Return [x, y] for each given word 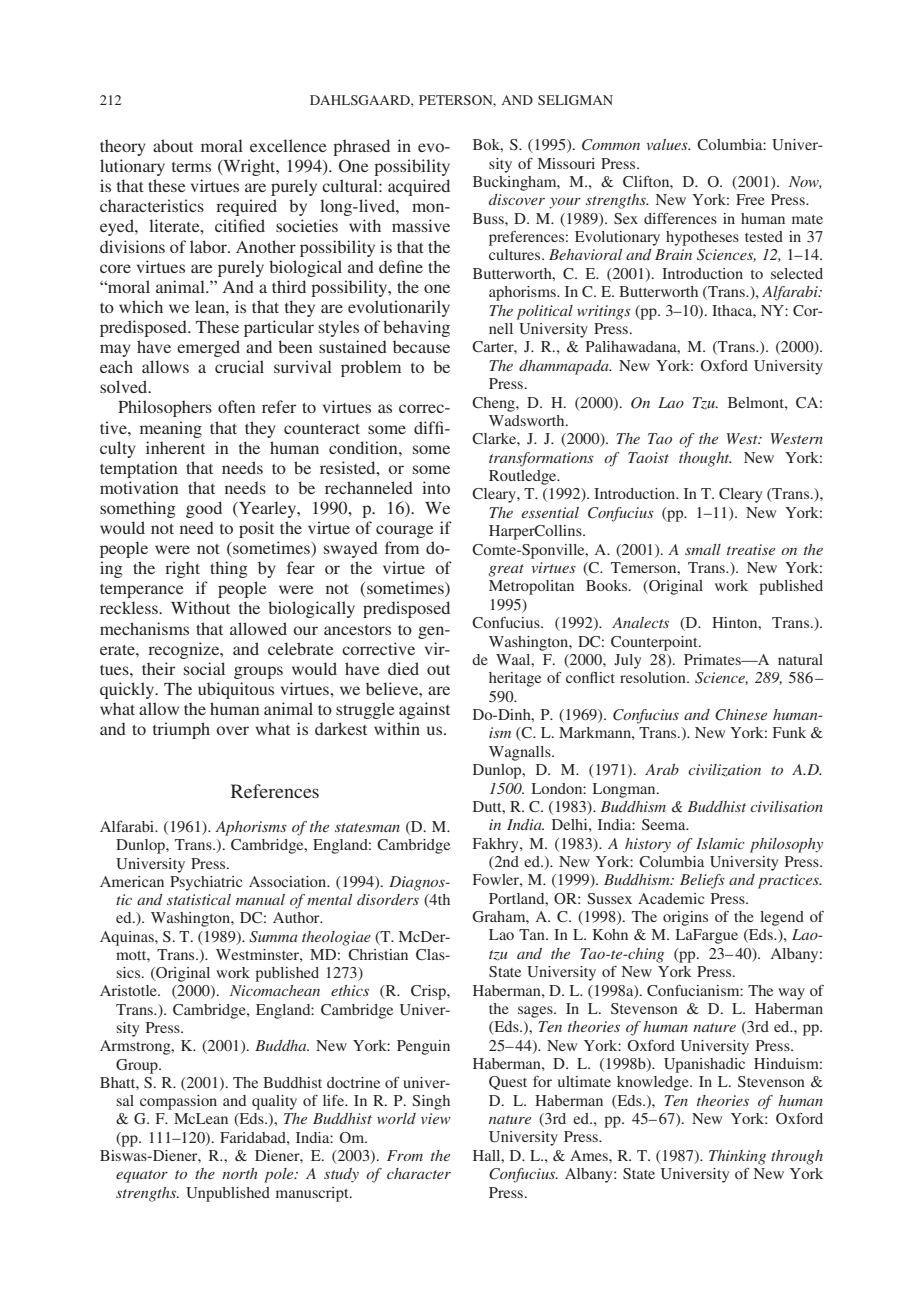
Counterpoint [655, 643]
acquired [419, 187]
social [204, 668]
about [173, 145]
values [668, 144]
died [403, 668]
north [239, 1173]
